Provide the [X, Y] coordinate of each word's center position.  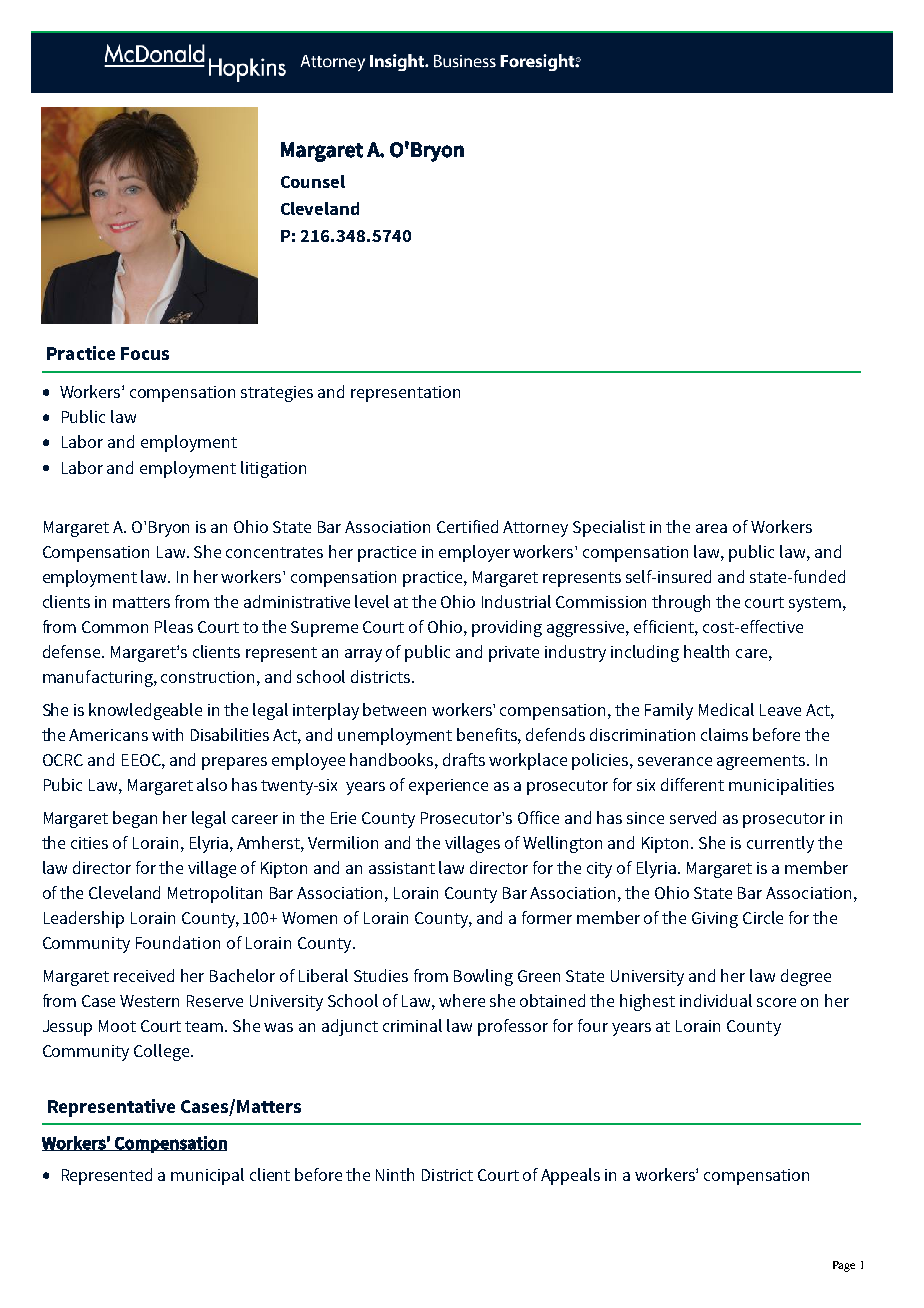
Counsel [313, 181]
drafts [464, 759]
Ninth [395, 1174]
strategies [277, 394]
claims [724, 734]
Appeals [570, 1176]
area [711, 528]
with [167, 734]
